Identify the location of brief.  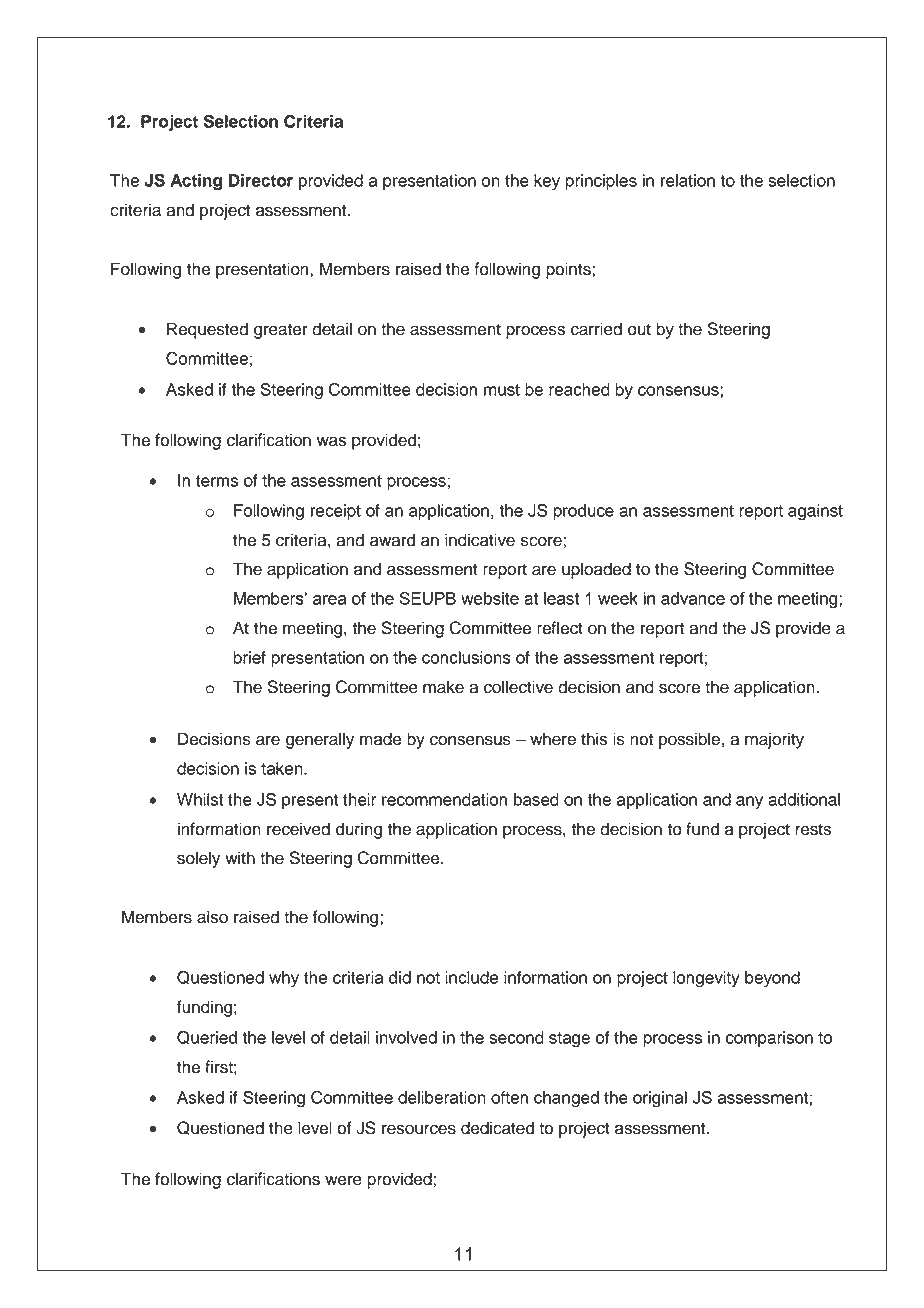
(249, 657).
